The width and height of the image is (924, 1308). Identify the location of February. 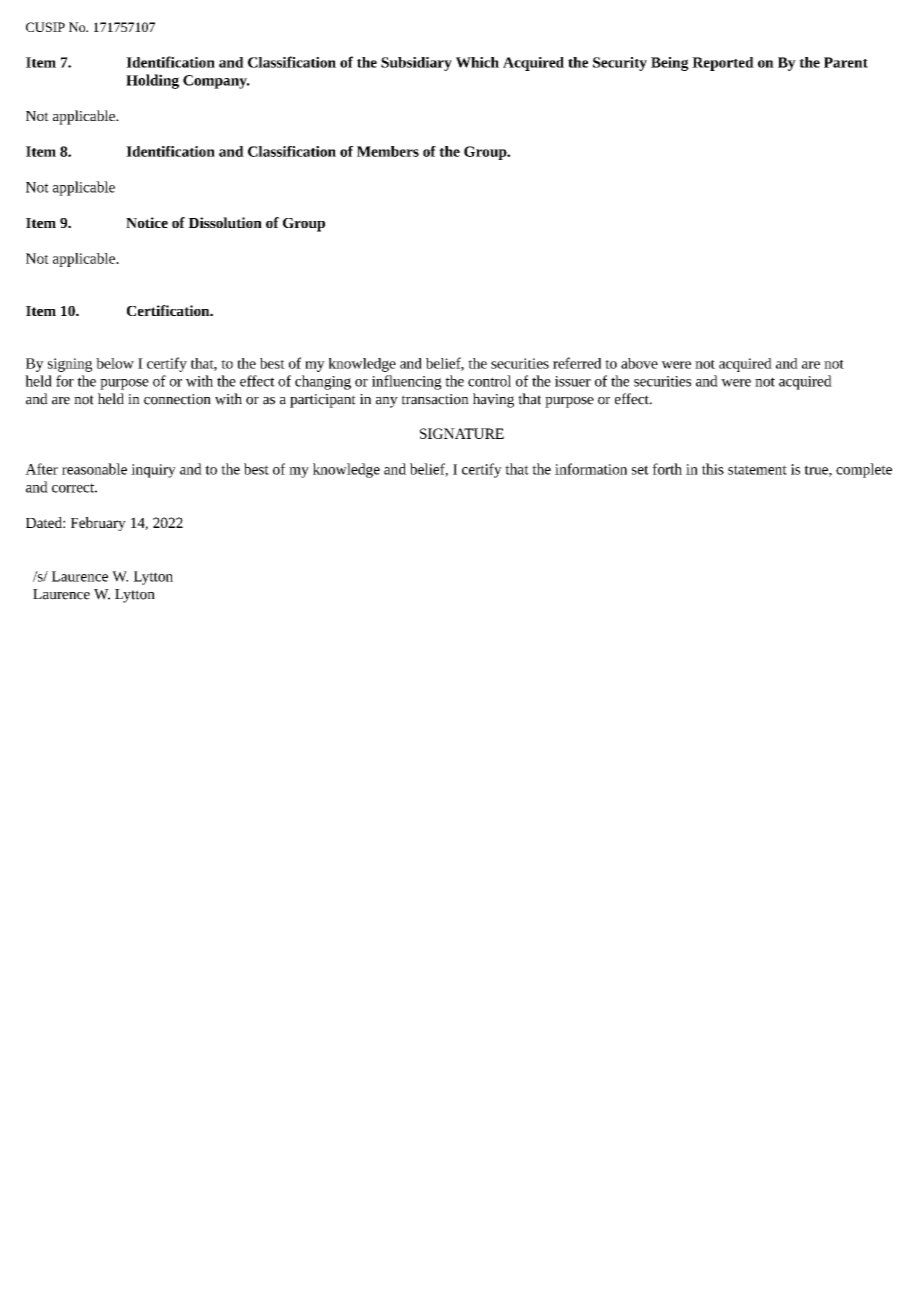
(98, 524).
